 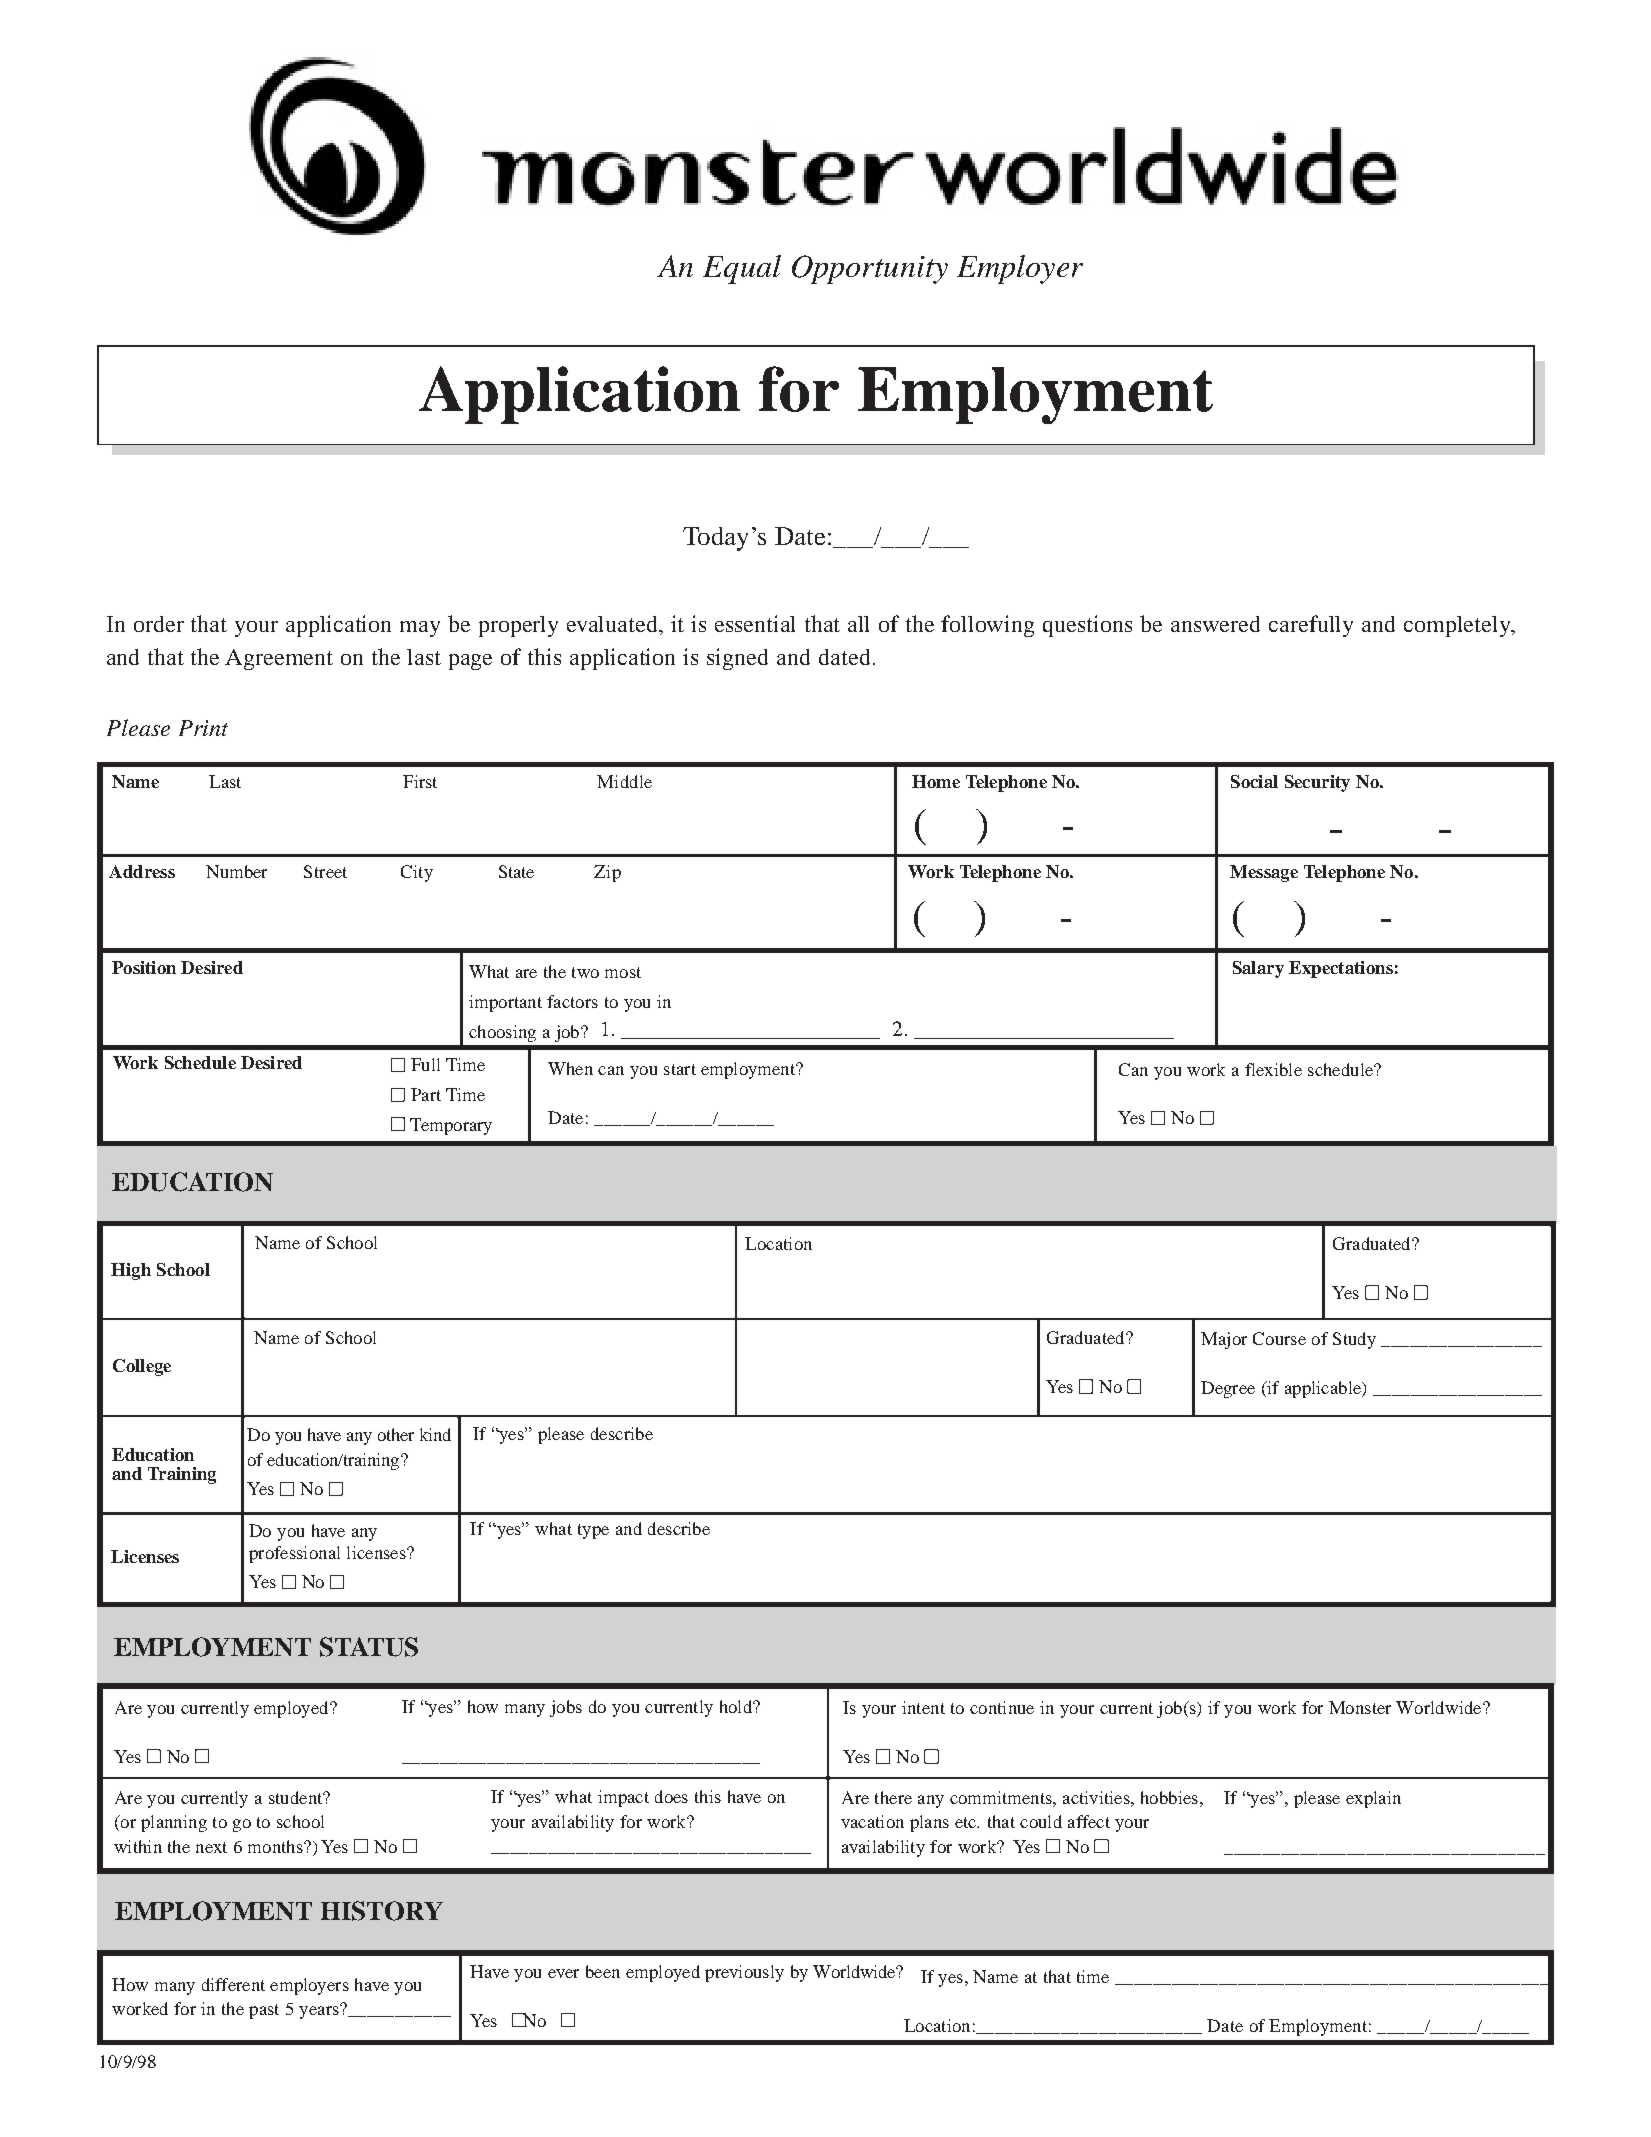 What do you see at coordinates (870, 269) in the document?
I see `Opportunity` at bounding box center [870, 269].
